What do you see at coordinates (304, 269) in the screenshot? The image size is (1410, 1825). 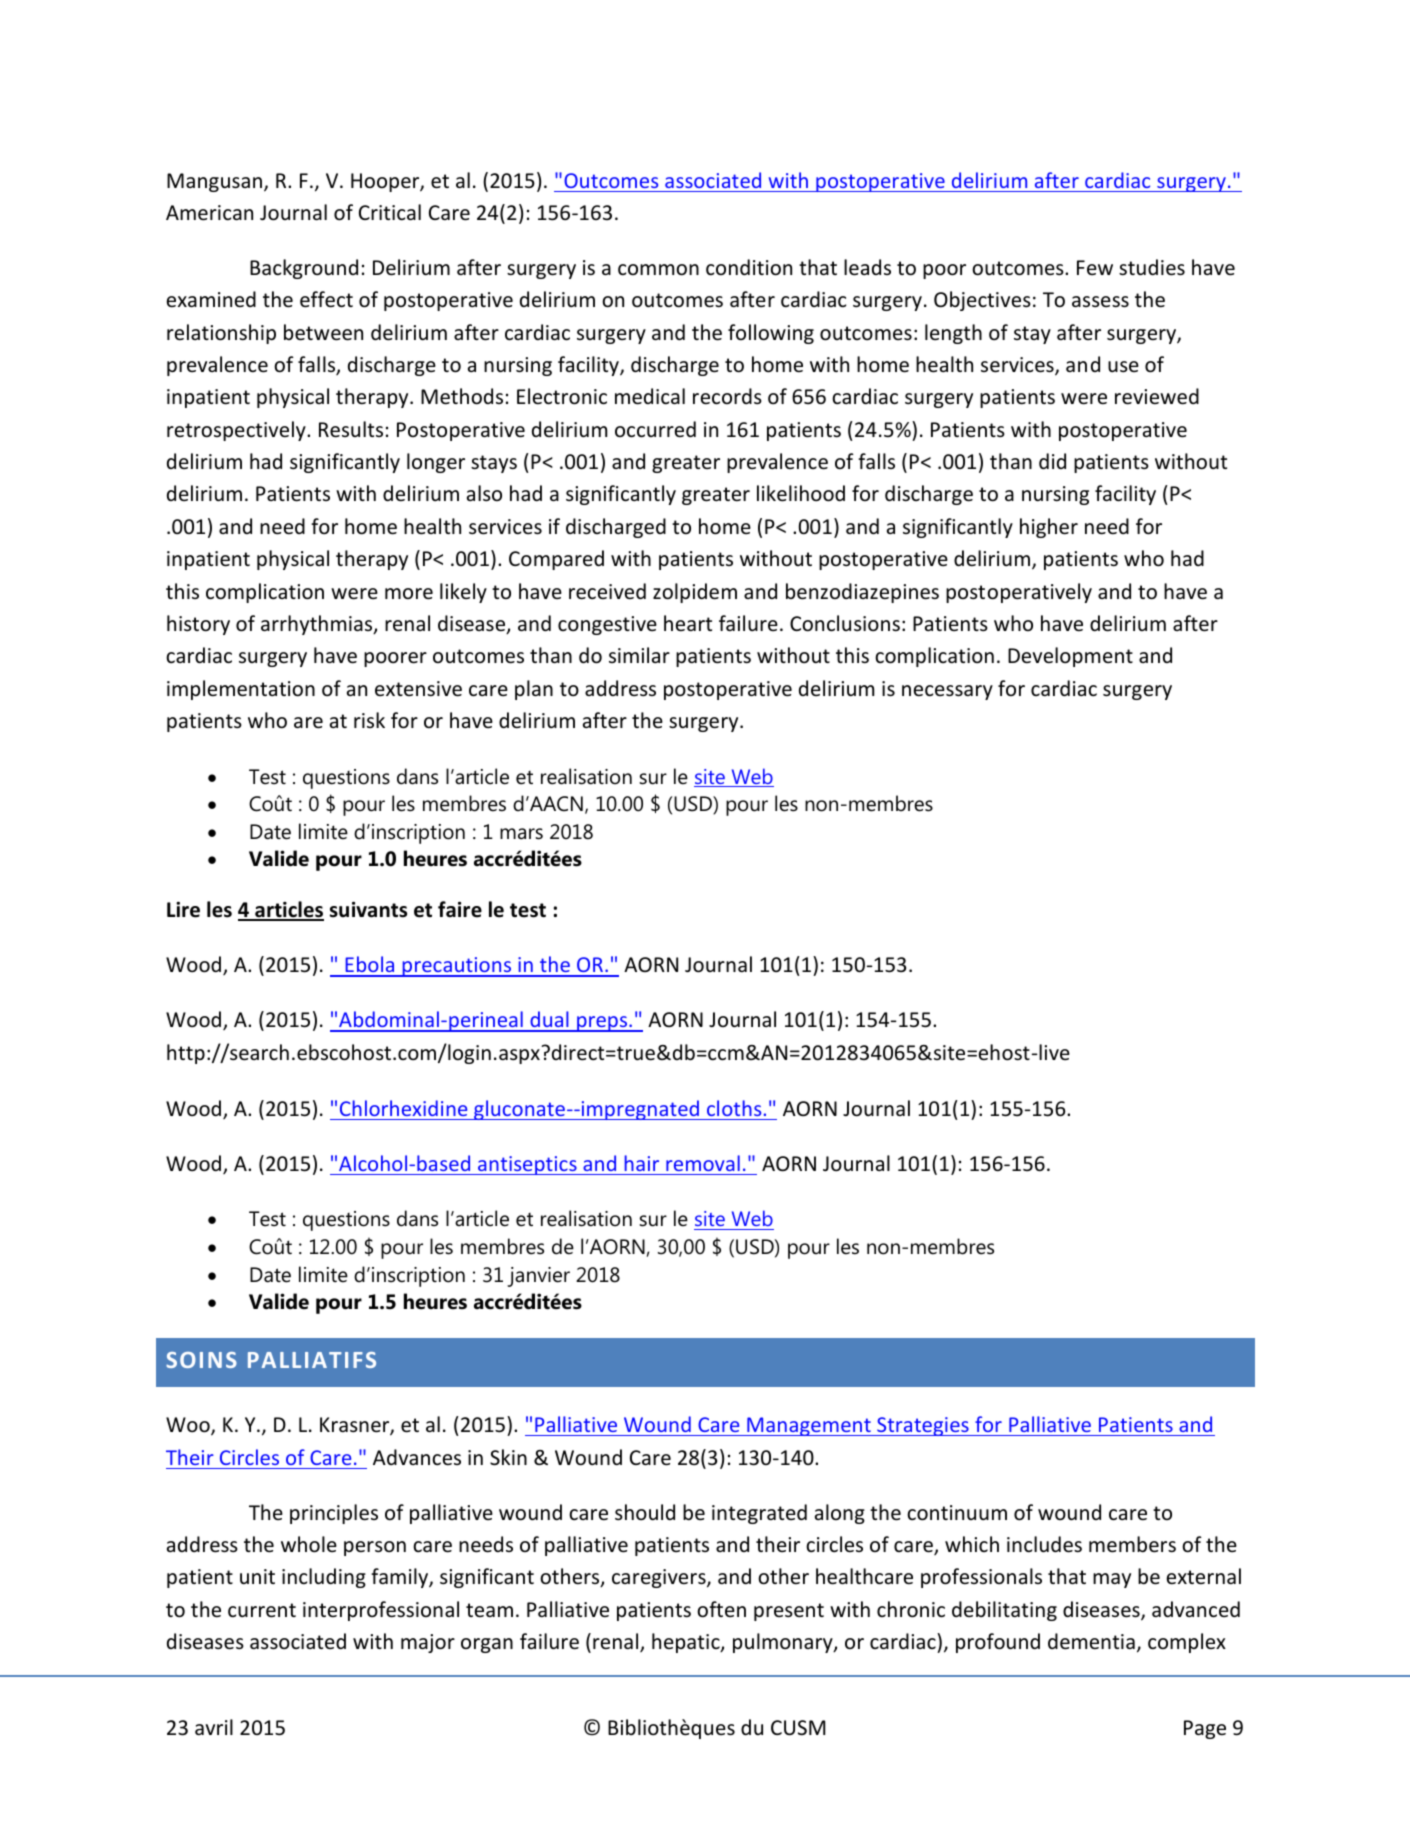 I see `Background` at bounding box center [304, 269].
